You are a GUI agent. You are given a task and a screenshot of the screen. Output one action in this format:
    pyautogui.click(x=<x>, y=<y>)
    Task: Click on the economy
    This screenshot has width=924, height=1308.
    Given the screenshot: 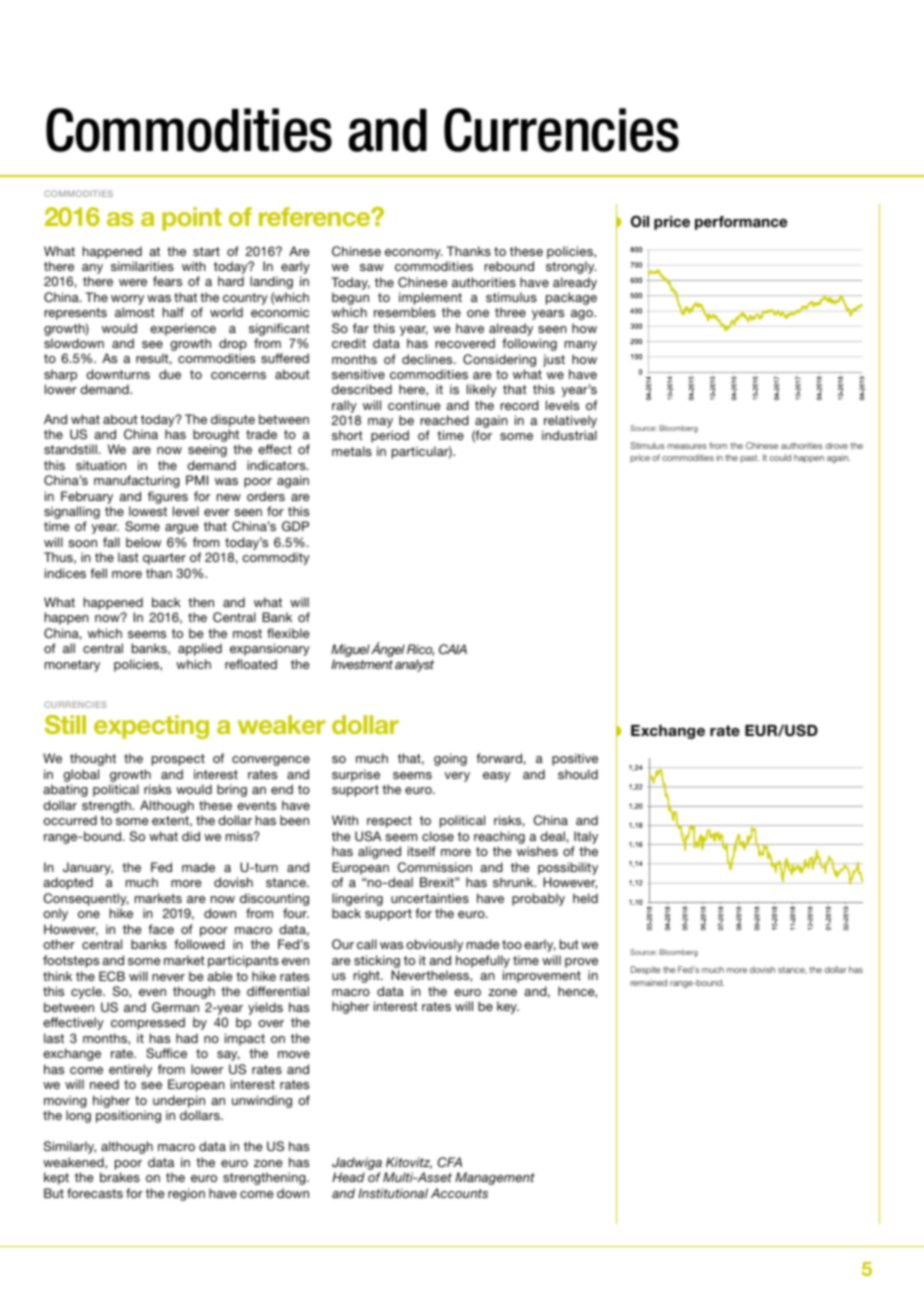 What is the action you would take?
    pyautogui.click(x=414, y=254)
